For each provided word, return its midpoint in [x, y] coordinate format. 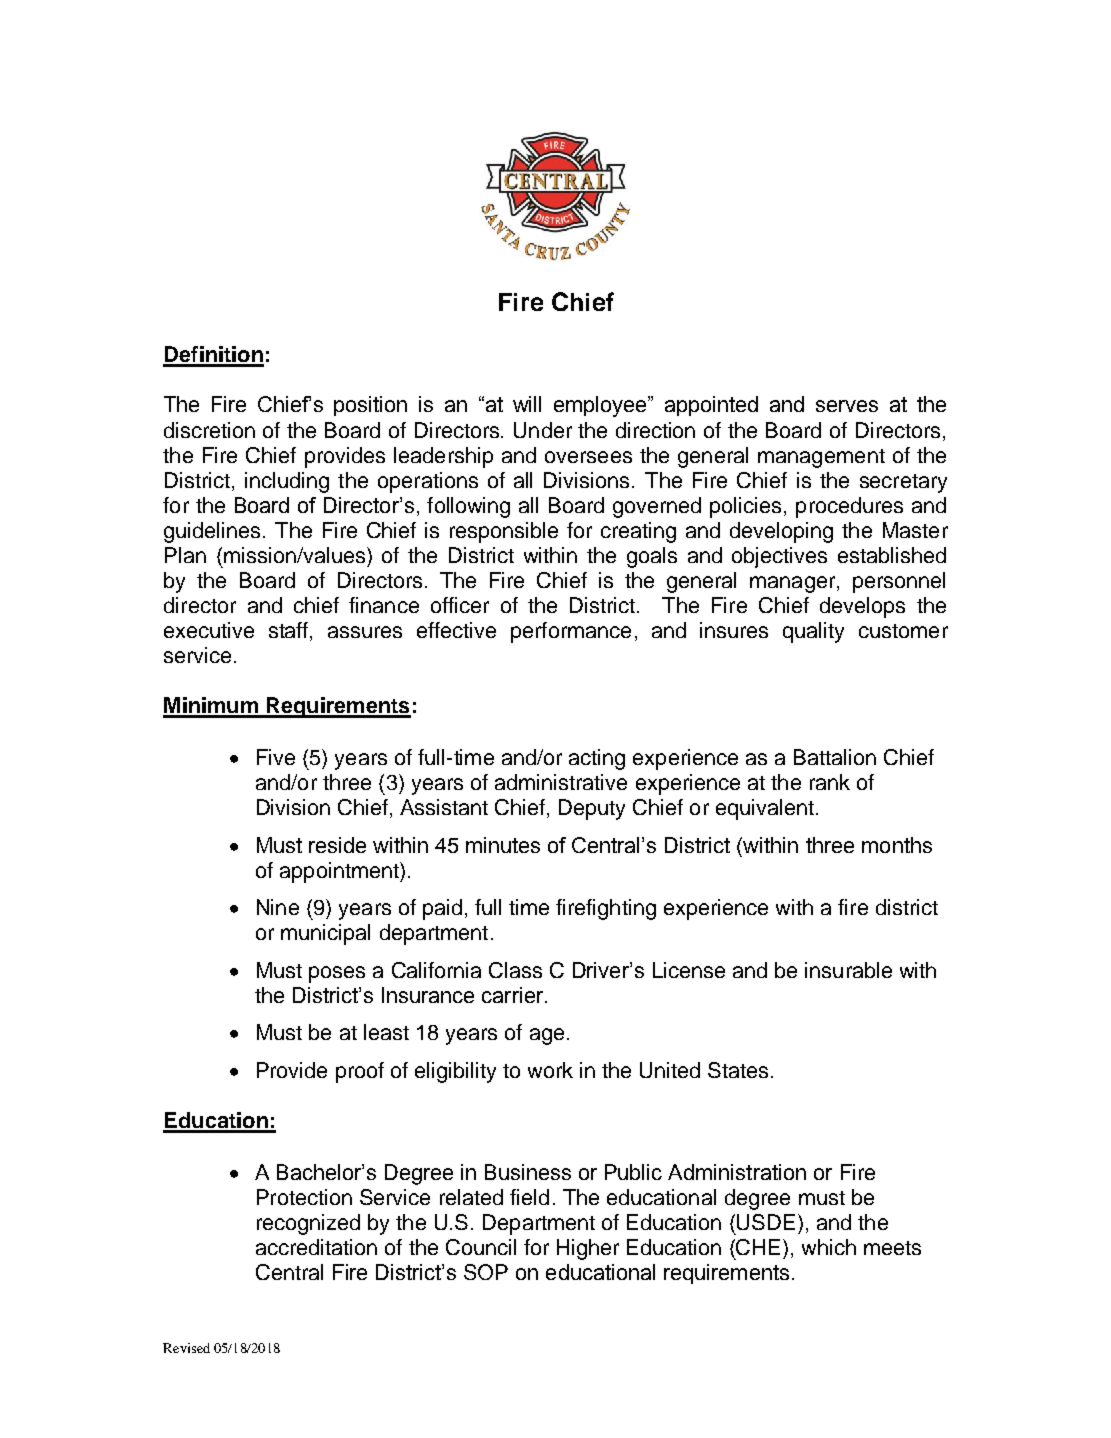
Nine [278, 907]
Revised [186, 1348]
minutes [503, 845]
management [821, 458]
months [897, 845]
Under [543, 430]
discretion [209, 430]
